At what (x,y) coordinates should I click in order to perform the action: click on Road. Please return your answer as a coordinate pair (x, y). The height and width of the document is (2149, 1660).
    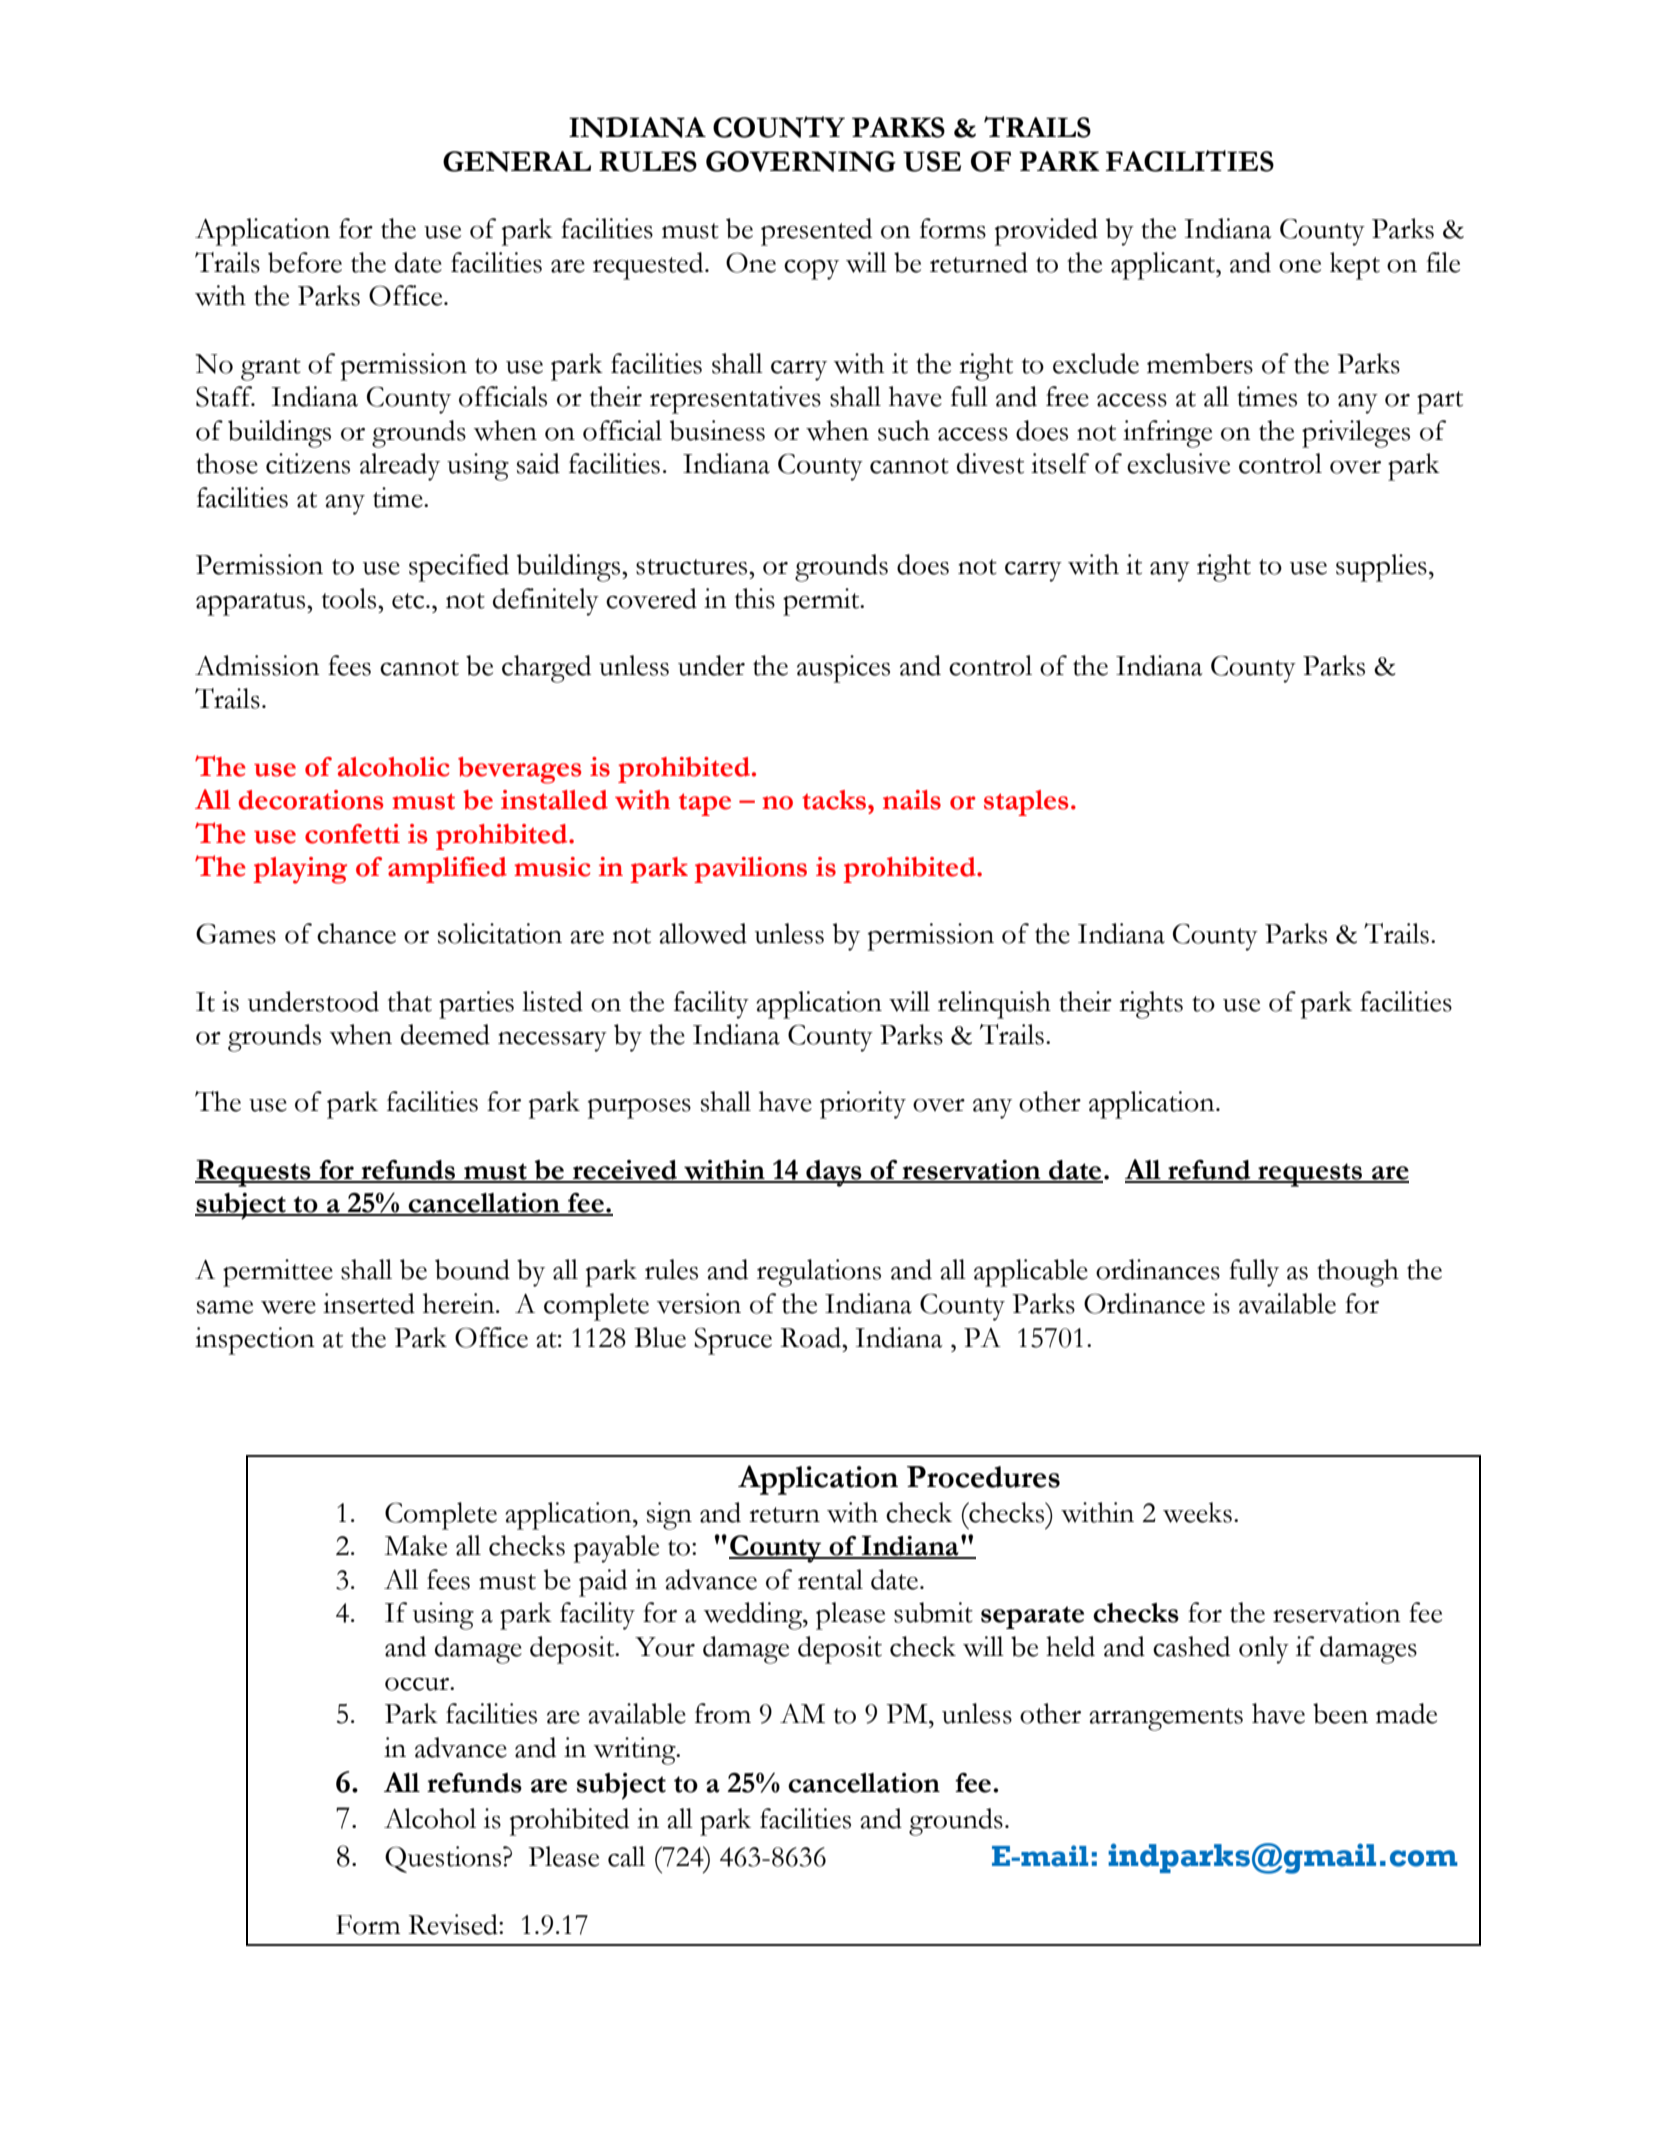
    Looking at the image, I should click on (812, 1337).
